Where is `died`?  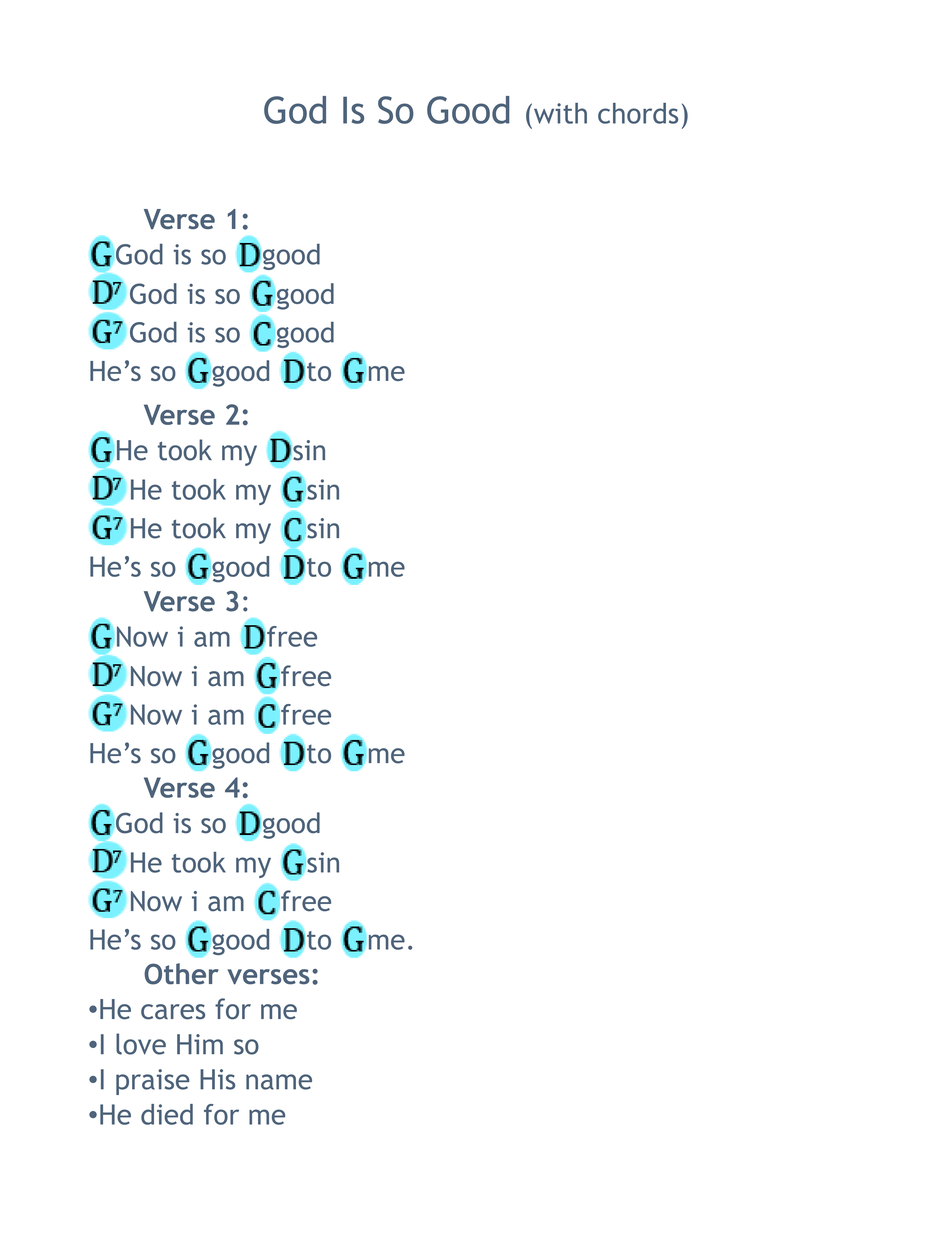 died is located at coordinates (167, 1114).
